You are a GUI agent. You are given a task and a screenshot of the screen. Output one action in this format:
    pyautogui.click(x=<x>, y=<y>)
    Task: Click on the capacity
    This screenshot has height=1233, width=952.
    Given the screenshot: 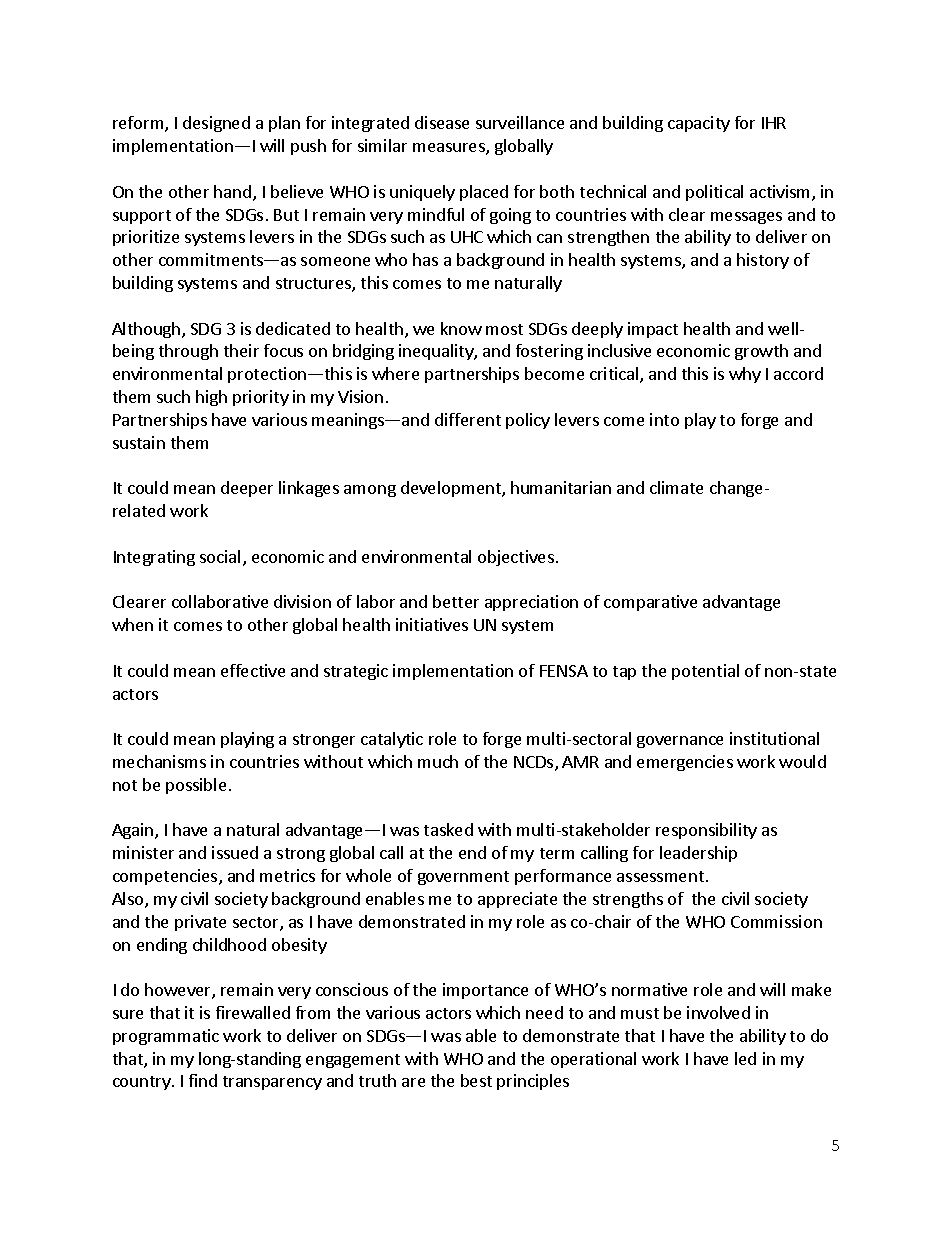 What is the action you would take?
    pyautogui.click(x=699, y=124)
